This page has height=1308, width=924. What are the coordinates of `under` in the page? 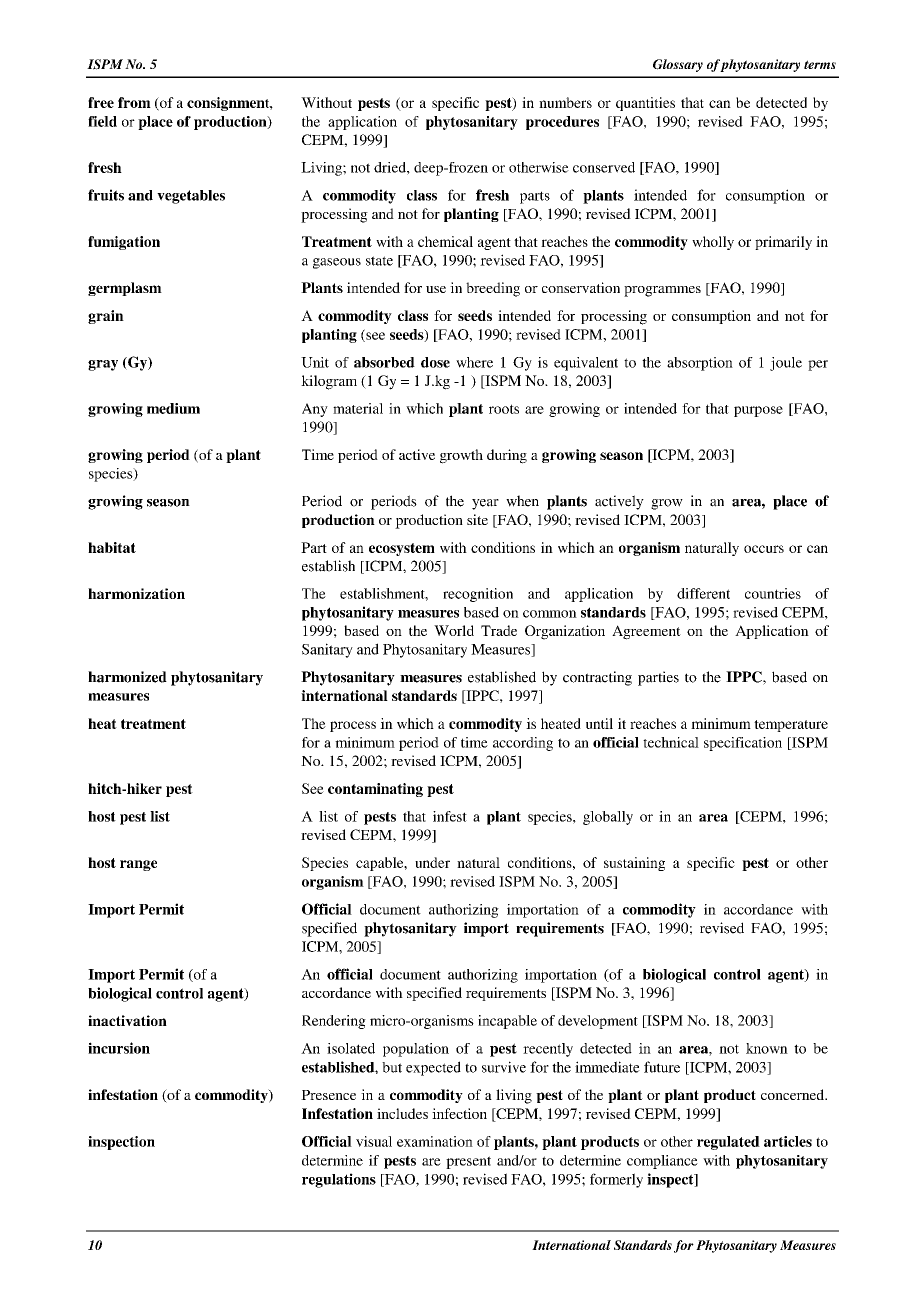 It's located at (432, 862).
